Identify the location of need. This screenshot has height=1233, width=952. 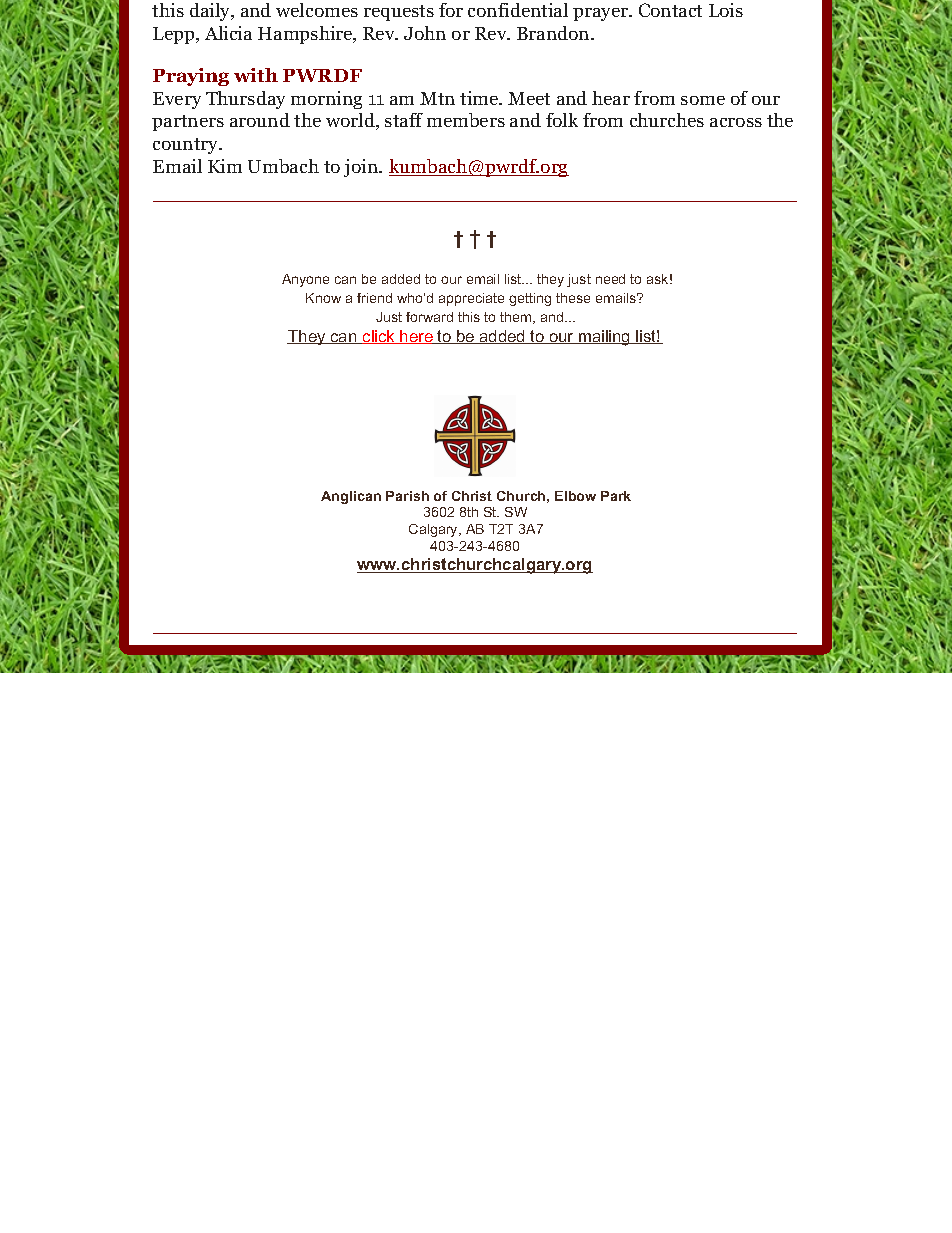
(610, 279).
